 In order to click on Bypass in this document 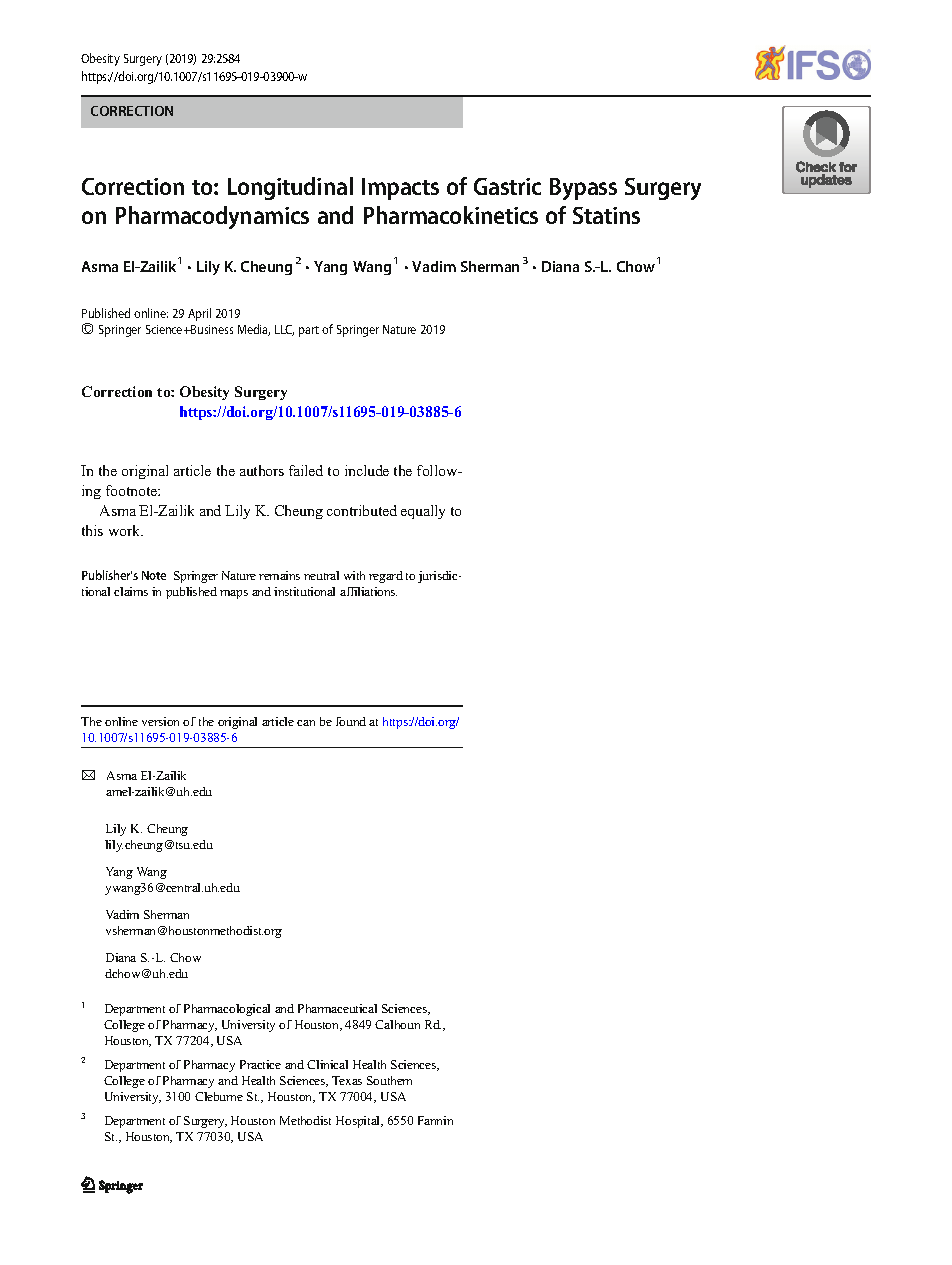, I will do `click(583, 189)`.
